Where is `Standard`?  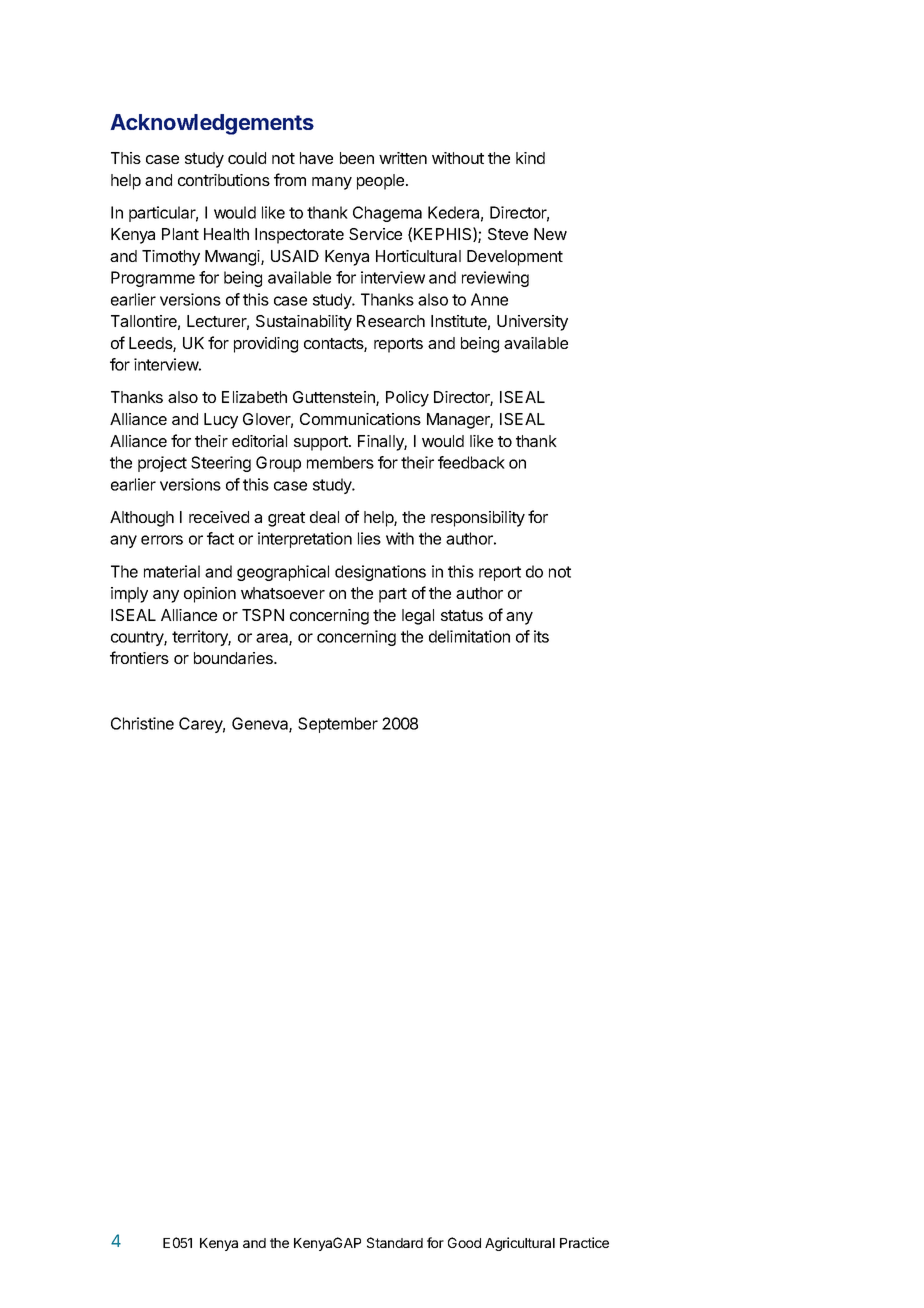 Standard is located at coordinates (395, 1242).
